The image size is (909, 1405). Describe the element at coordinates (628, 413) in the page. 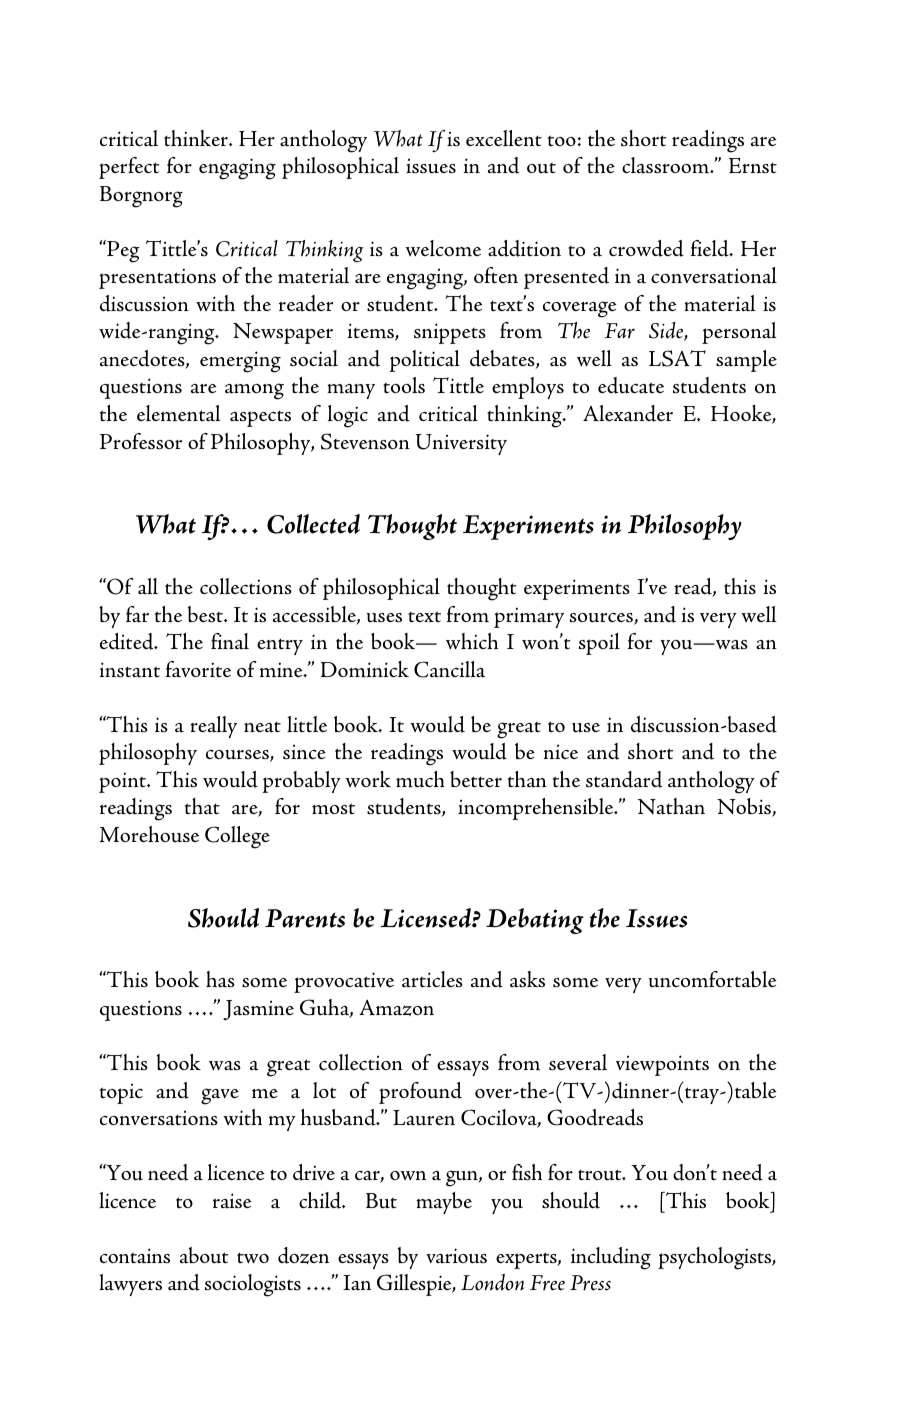

I see `Alexander` at that location.
